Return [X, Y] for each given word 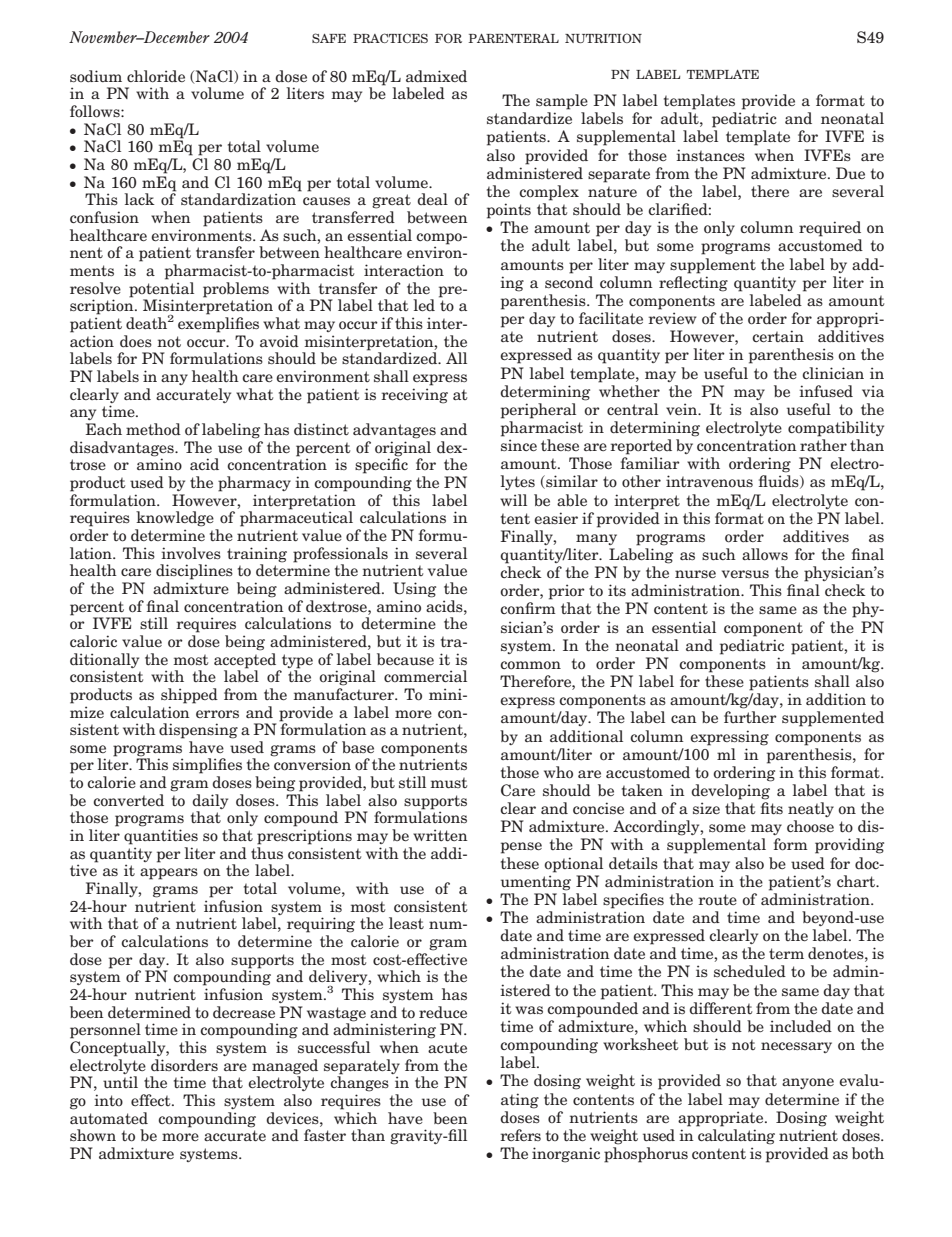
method [153, 429]
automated [109, 1118]
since [519, 445]
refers [521, 1135]
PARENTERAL [514, 38]
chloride [156, 76]
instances [711, 155]
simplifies [207, 766]
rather [823, 445]
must [449, 783]
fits [772, 808]
